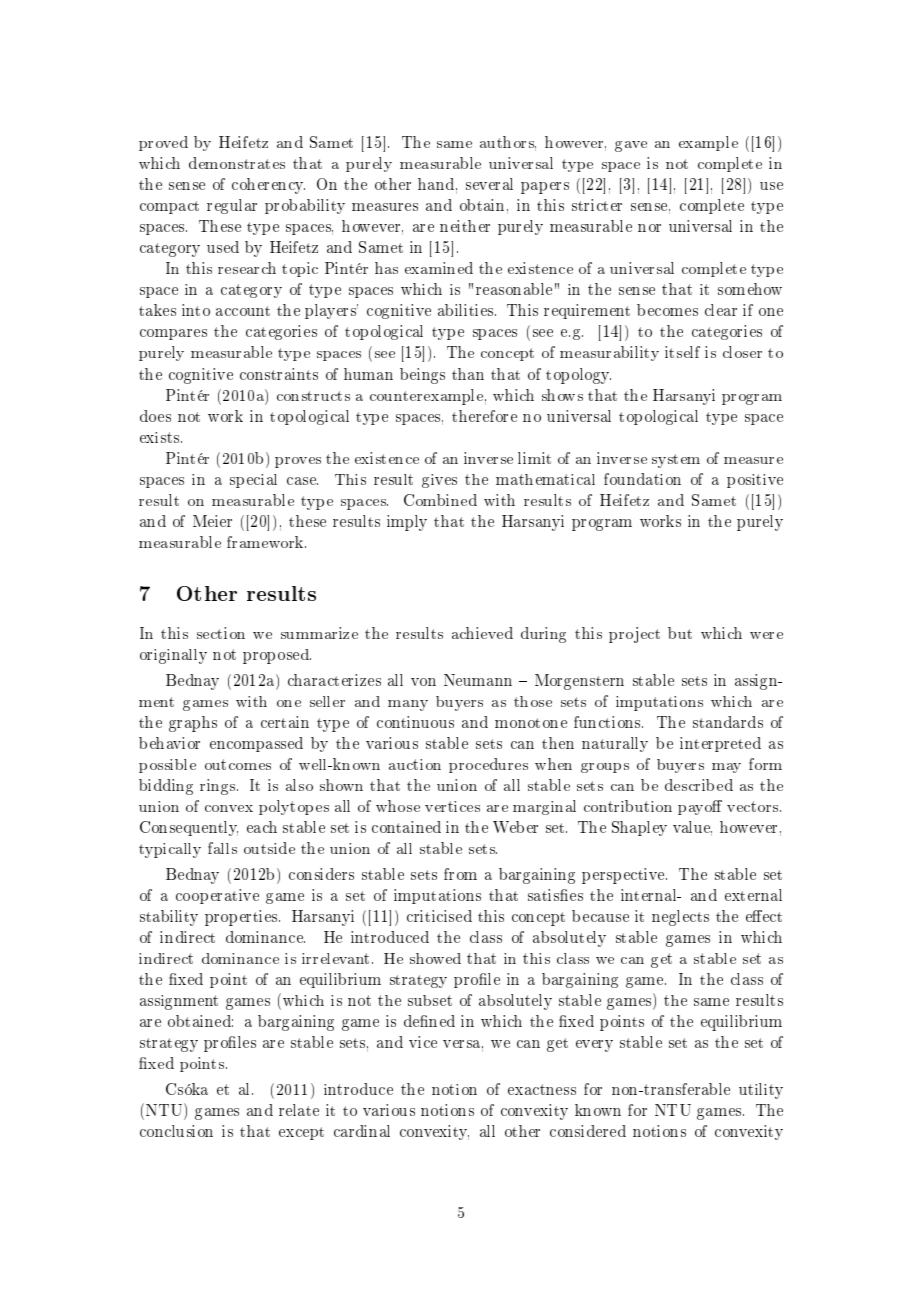 The image size is (924, 1308). I want to click on utility, so click(761, 1091).
